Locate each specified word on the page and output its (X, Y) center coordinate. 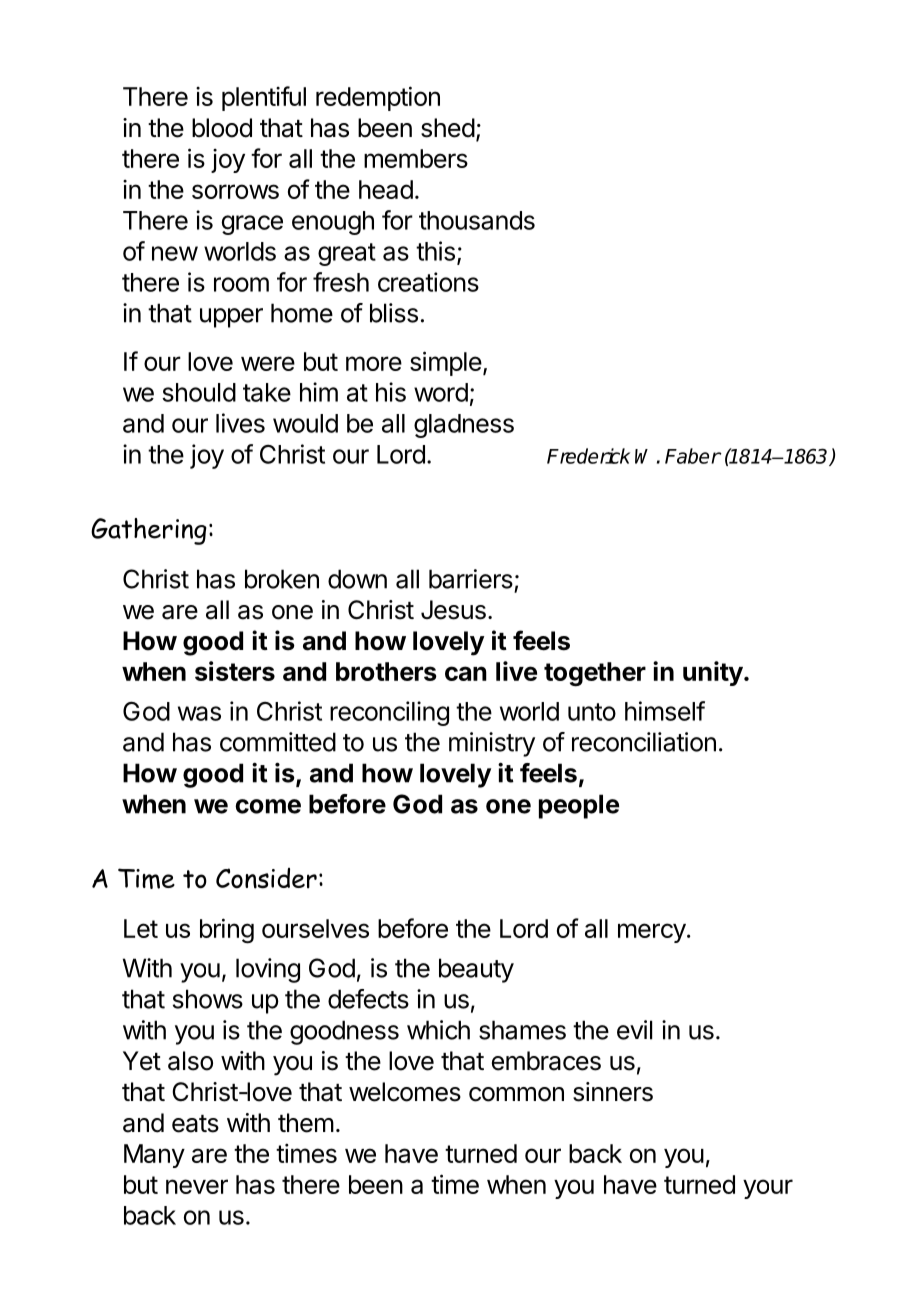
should (199, 392)
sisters (235, 671)
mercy (652, 933)
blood (222, 128)
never (197, 1186)
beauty (476, 970)
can (466, 673)
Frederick (588, 456)
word (441, 392)
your (768, 1189)
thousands (477, 220)
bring (227, 931)
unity (713, 673)
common (516, 1094)
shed (448, 128)
